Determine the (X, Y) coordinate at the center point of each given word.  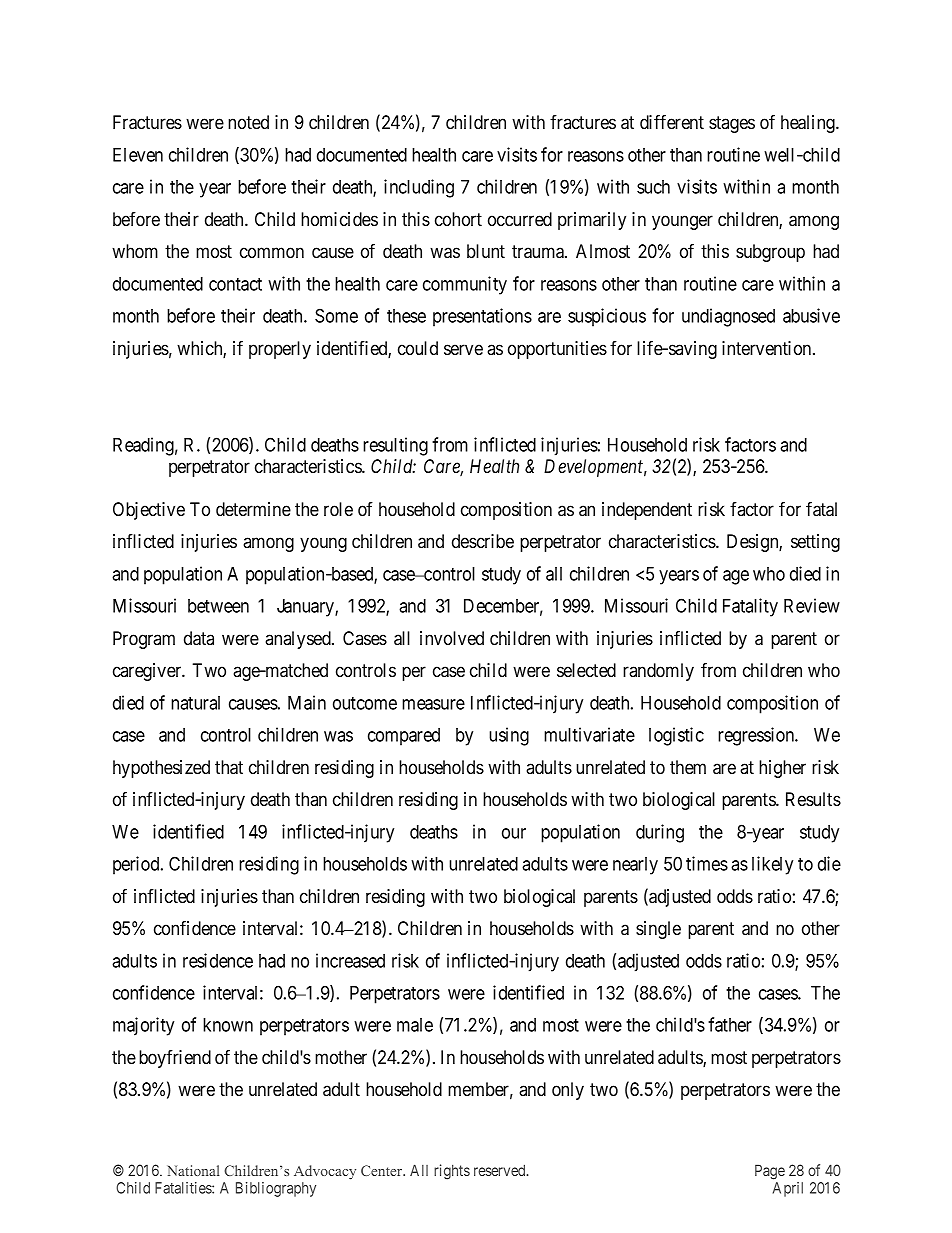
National (193, 1170)
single (658, 930)
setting (815, 543)
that (229, 767)
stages (732, 124)
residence (218, 960)
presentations (482, 317)
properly (280, 350)
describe (483, 541)
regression (757, 736)
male (415, 1025)
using (509, 736)
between (218, 606)
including (419, 188)
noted (248, 122)
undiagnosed (728, 317)
